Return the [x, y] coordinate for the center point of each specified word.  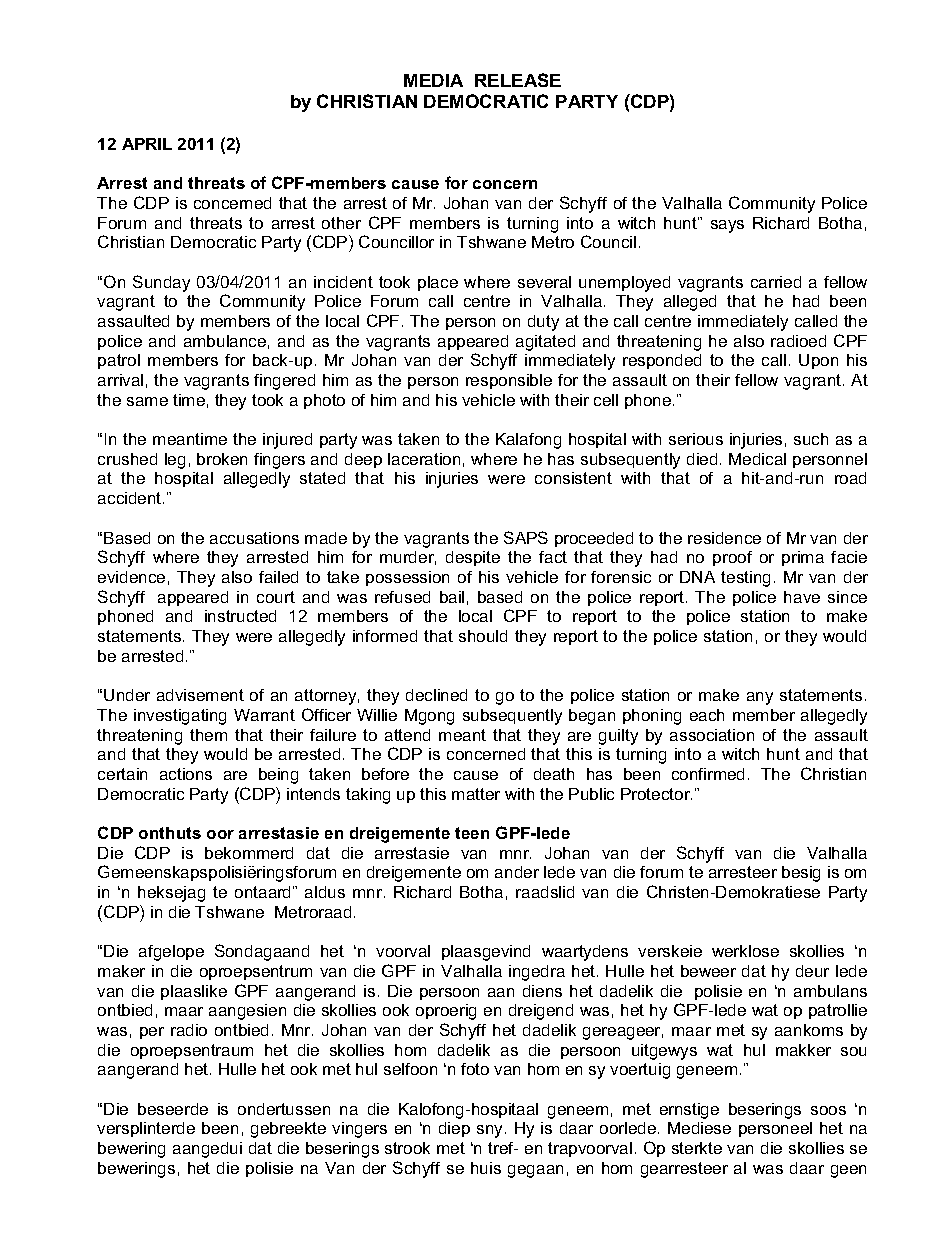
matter [476, 794]
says [727, 226]
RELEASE [518, 80]
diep [454, 1129]
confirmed [708, 774]
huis [486, 1168]
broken [222, 459]
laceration [424, 459]
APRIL [147, 144]
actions [186, 774]
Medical [757, 459]
